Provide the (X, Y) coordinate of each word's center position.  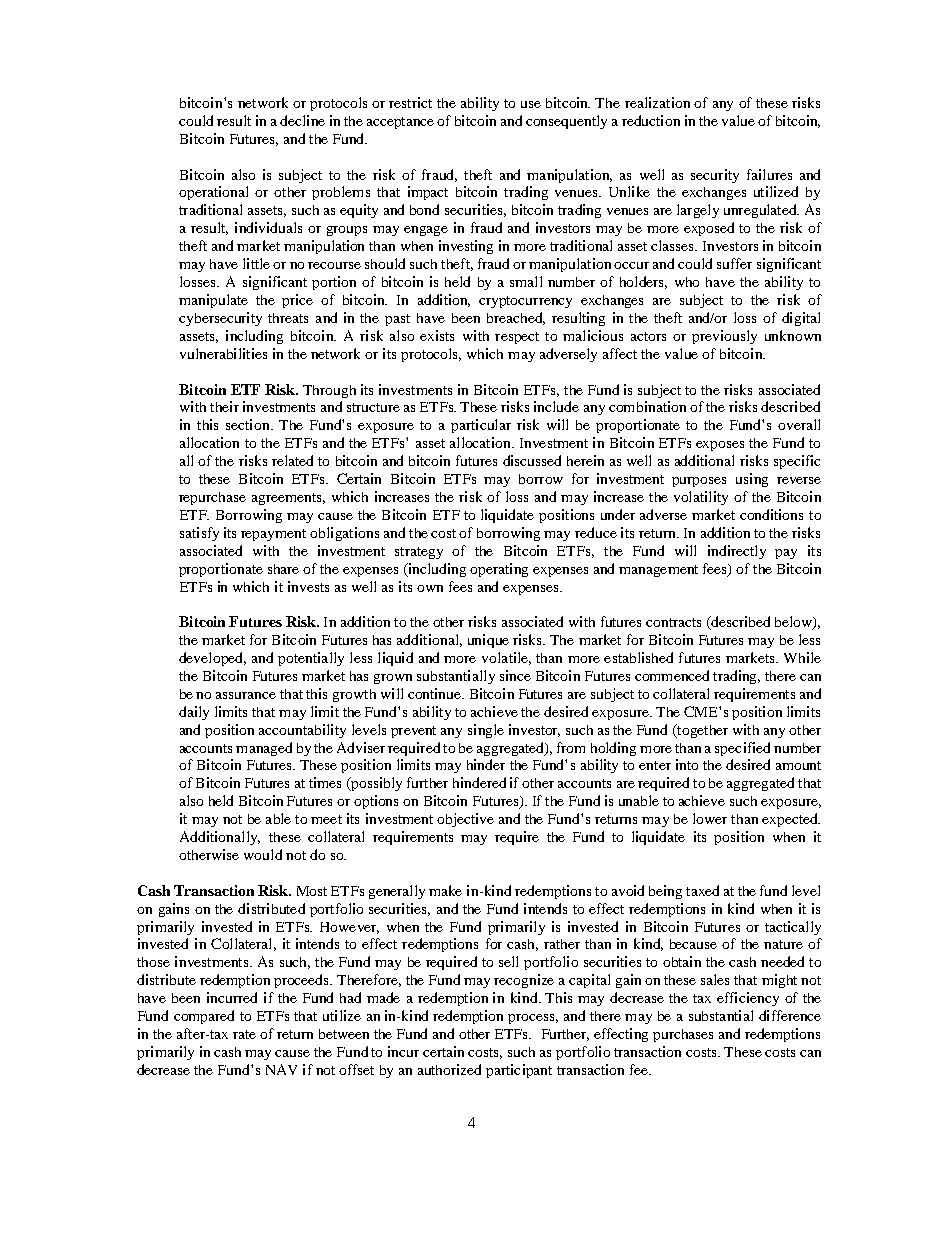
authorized (449, 1069)
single (486, 731)
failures (769, 174)
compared (204, 1017)
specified (742, 749)
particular (481, 426)
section (249, 424)
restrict (410, 102)
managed (264, 749)
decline (302, 120)
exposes (720, 446)
